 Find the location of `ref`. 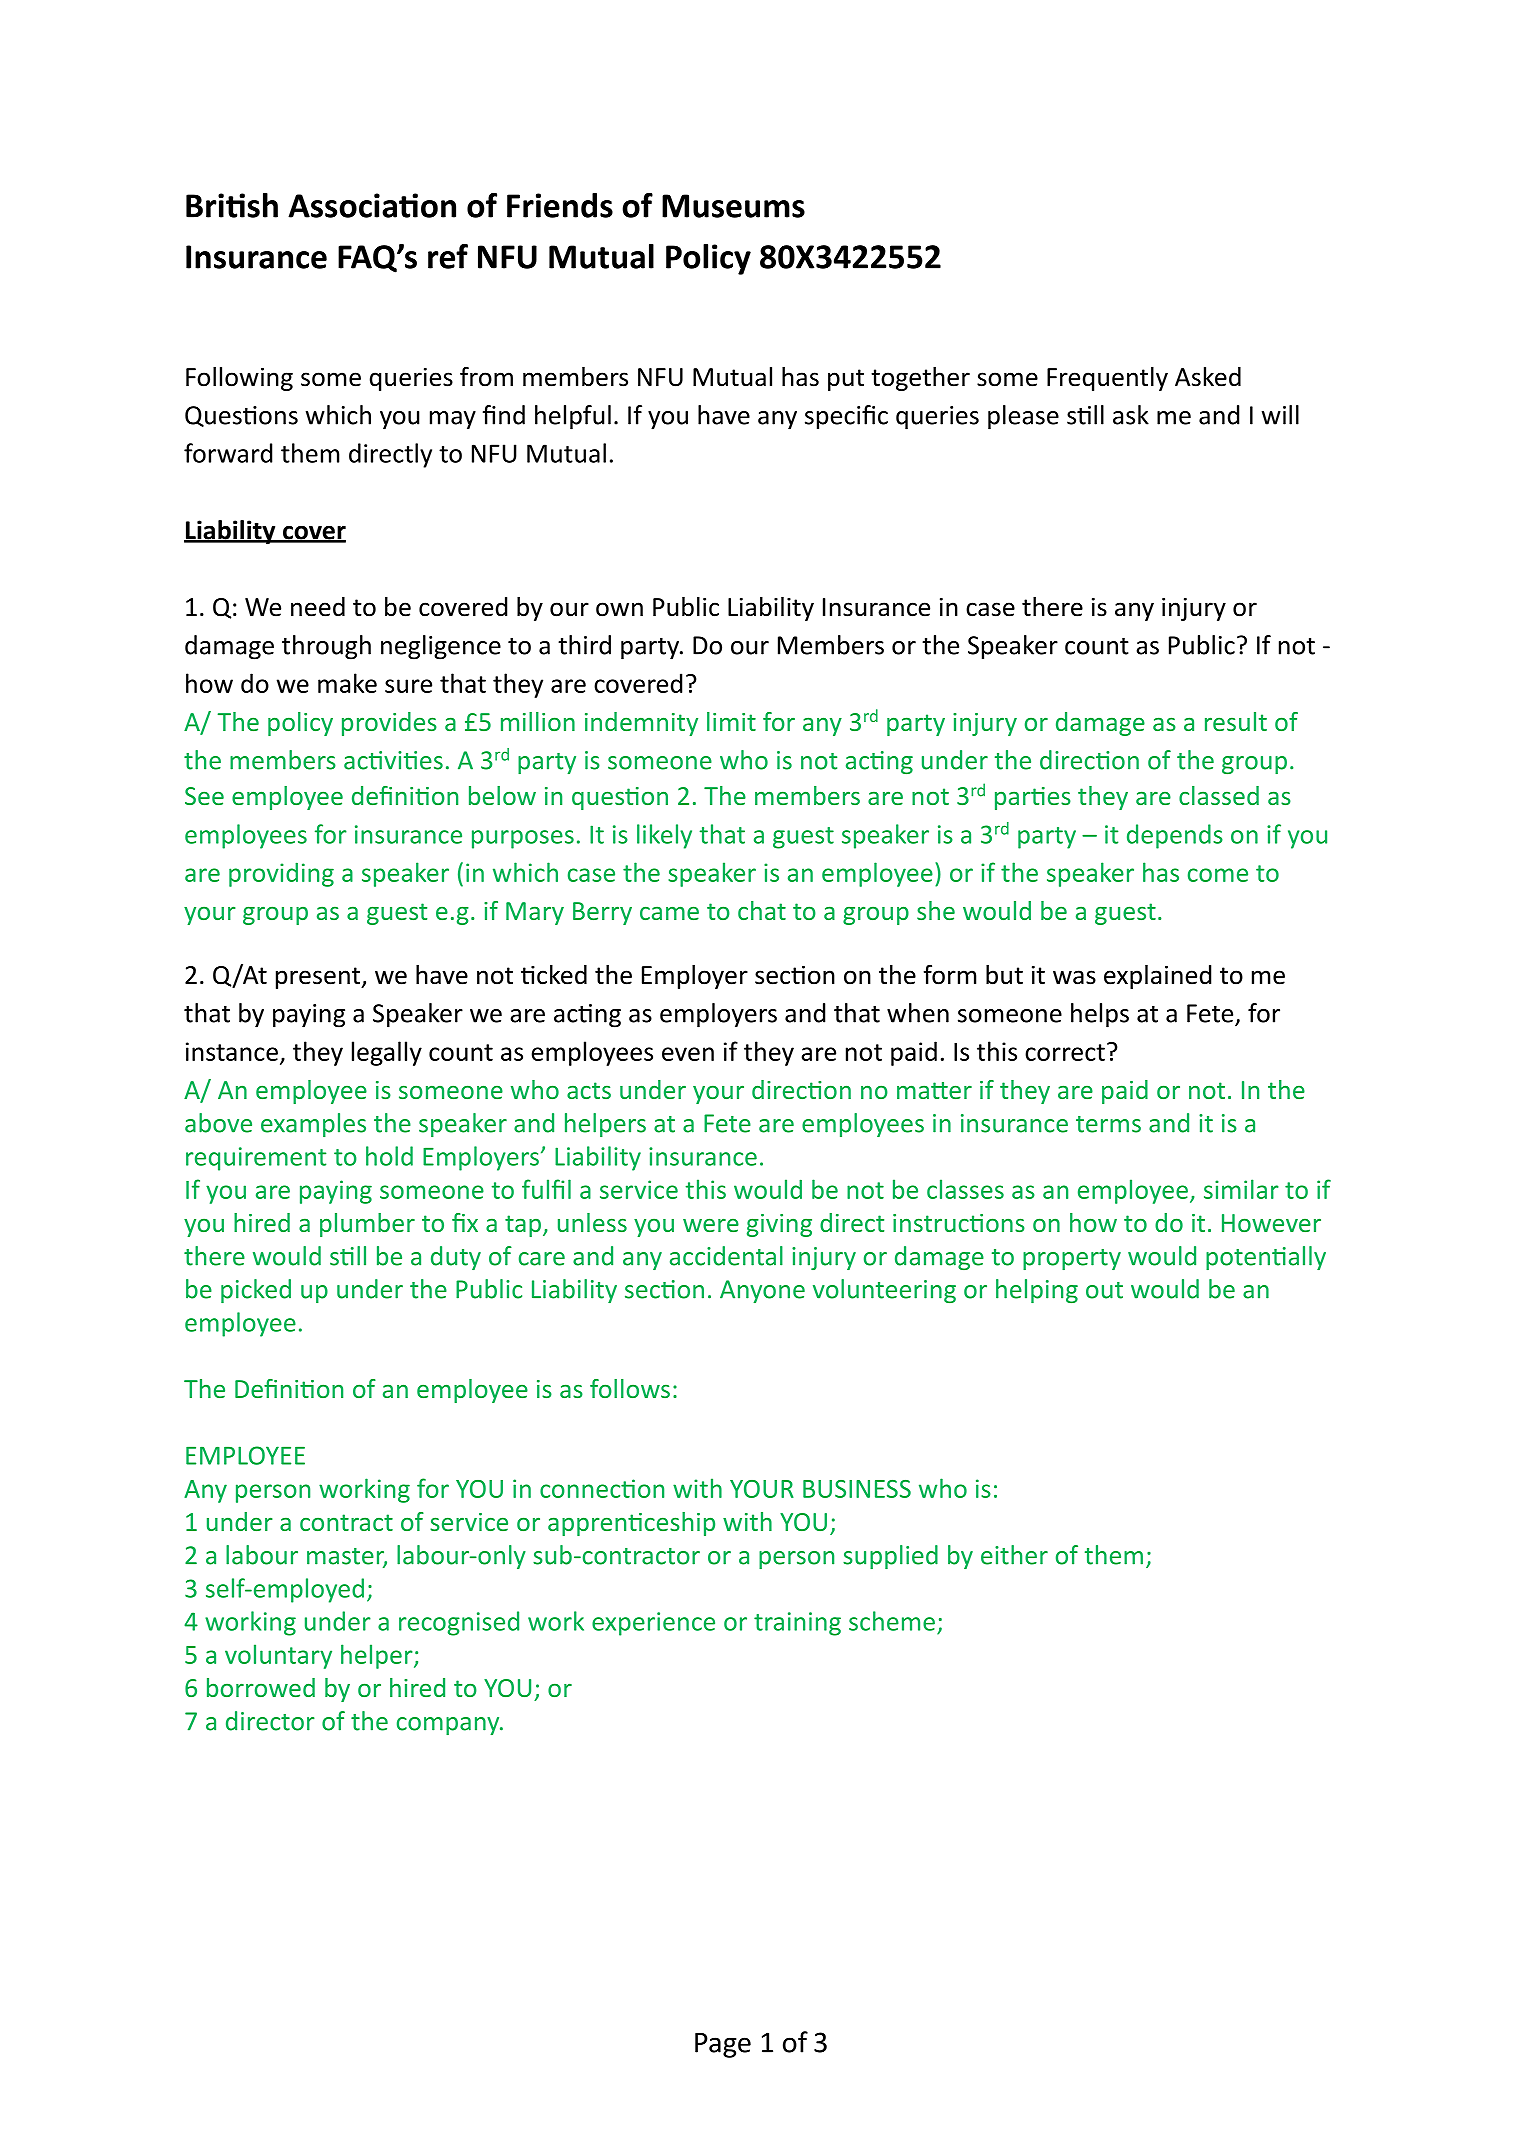

ref is located at coordinates (448, 256).
